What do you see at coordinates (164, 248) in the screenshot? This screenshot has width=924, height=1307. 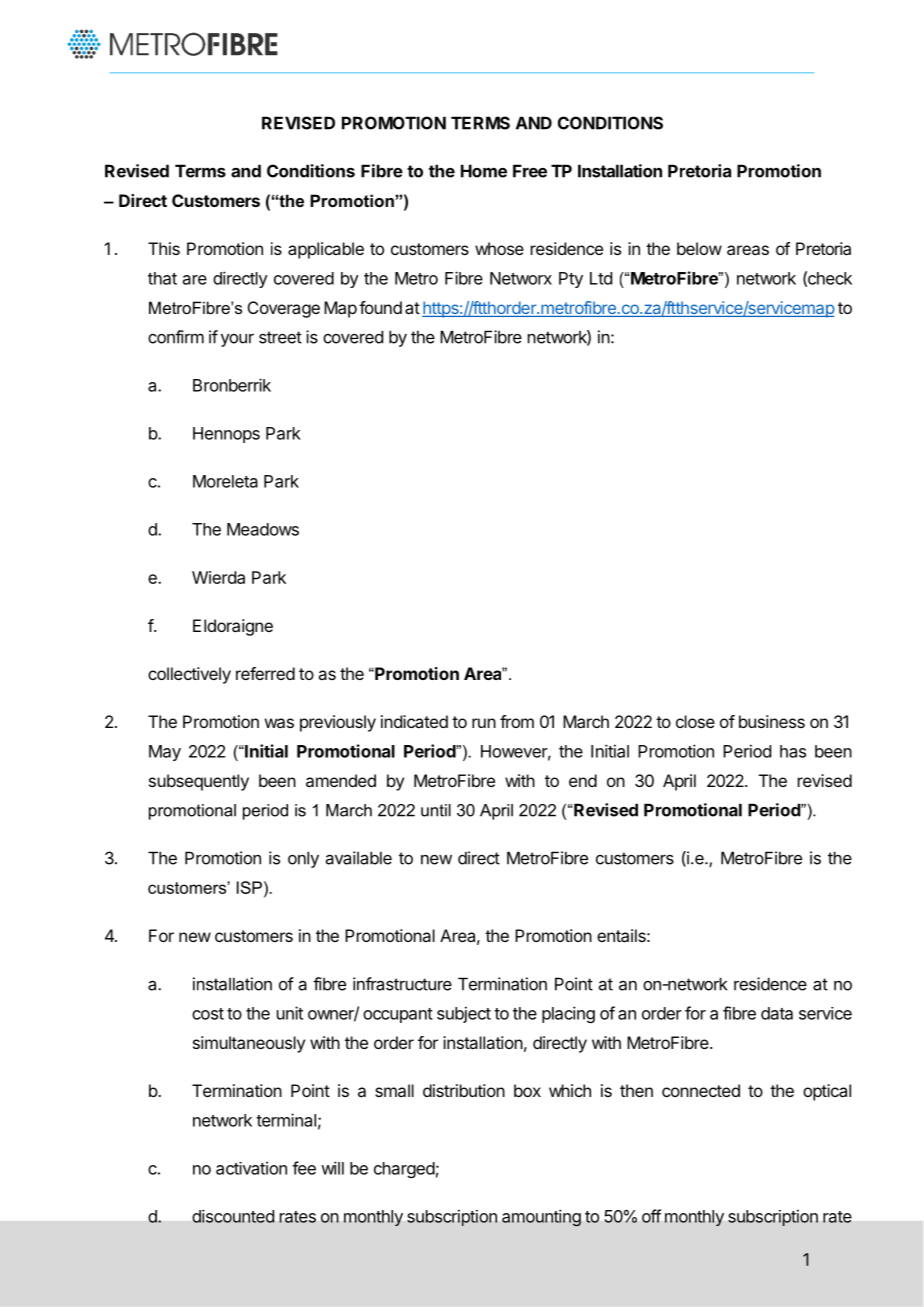 I see `This` at bounding box center [164, 248].
